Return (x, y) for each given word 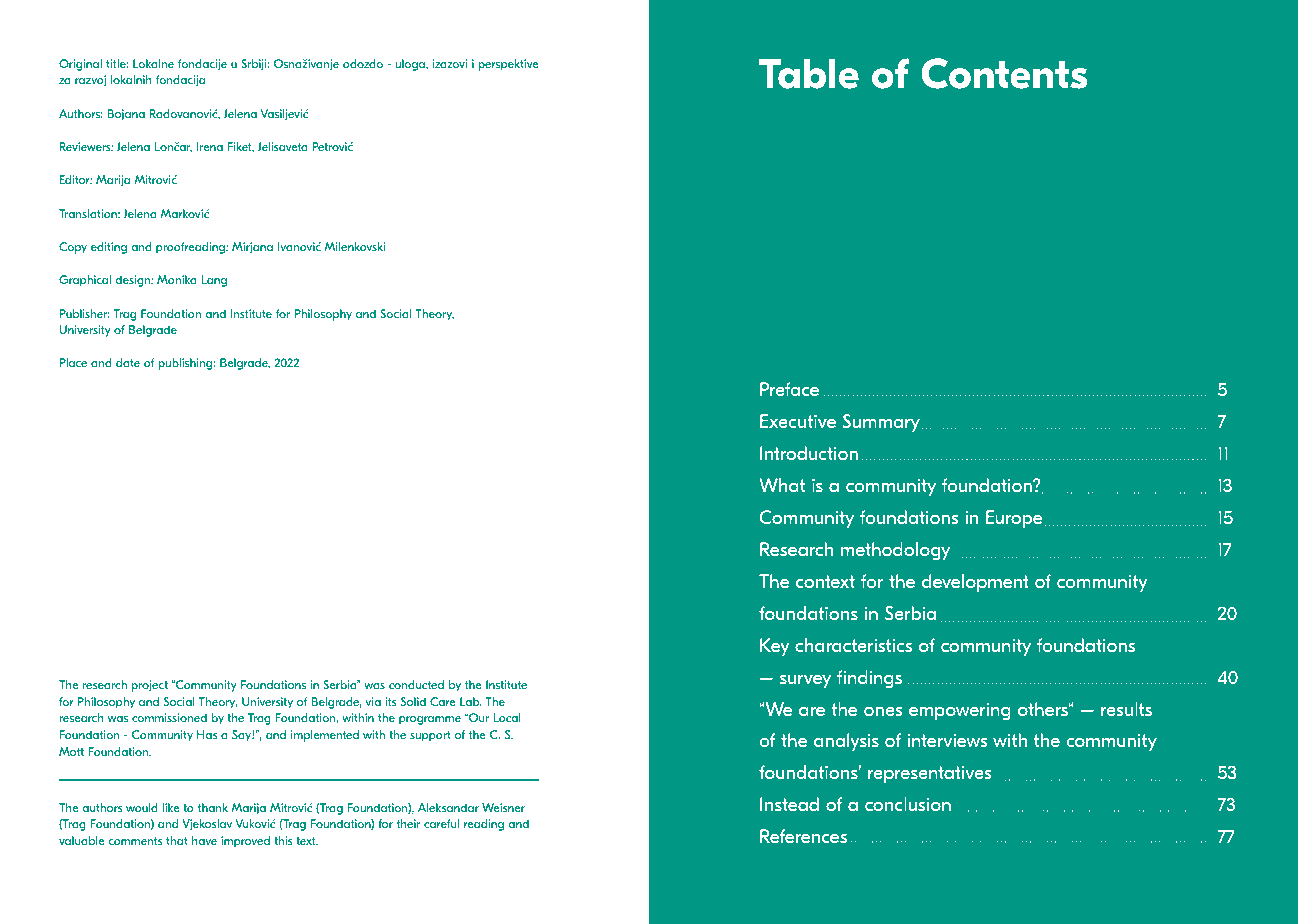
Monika (177, 279)
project (150, 686)
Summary (881, 423)
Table (809, 74)
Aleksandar (448, 807)
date (128, 362)
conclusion (908, 804)
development (975, 583)
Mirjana (252, 248)
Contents (1004, 73)
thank (213, 807)
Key (775, 647)
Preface (789, 389)
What (782, 485)
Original (80, 65)
